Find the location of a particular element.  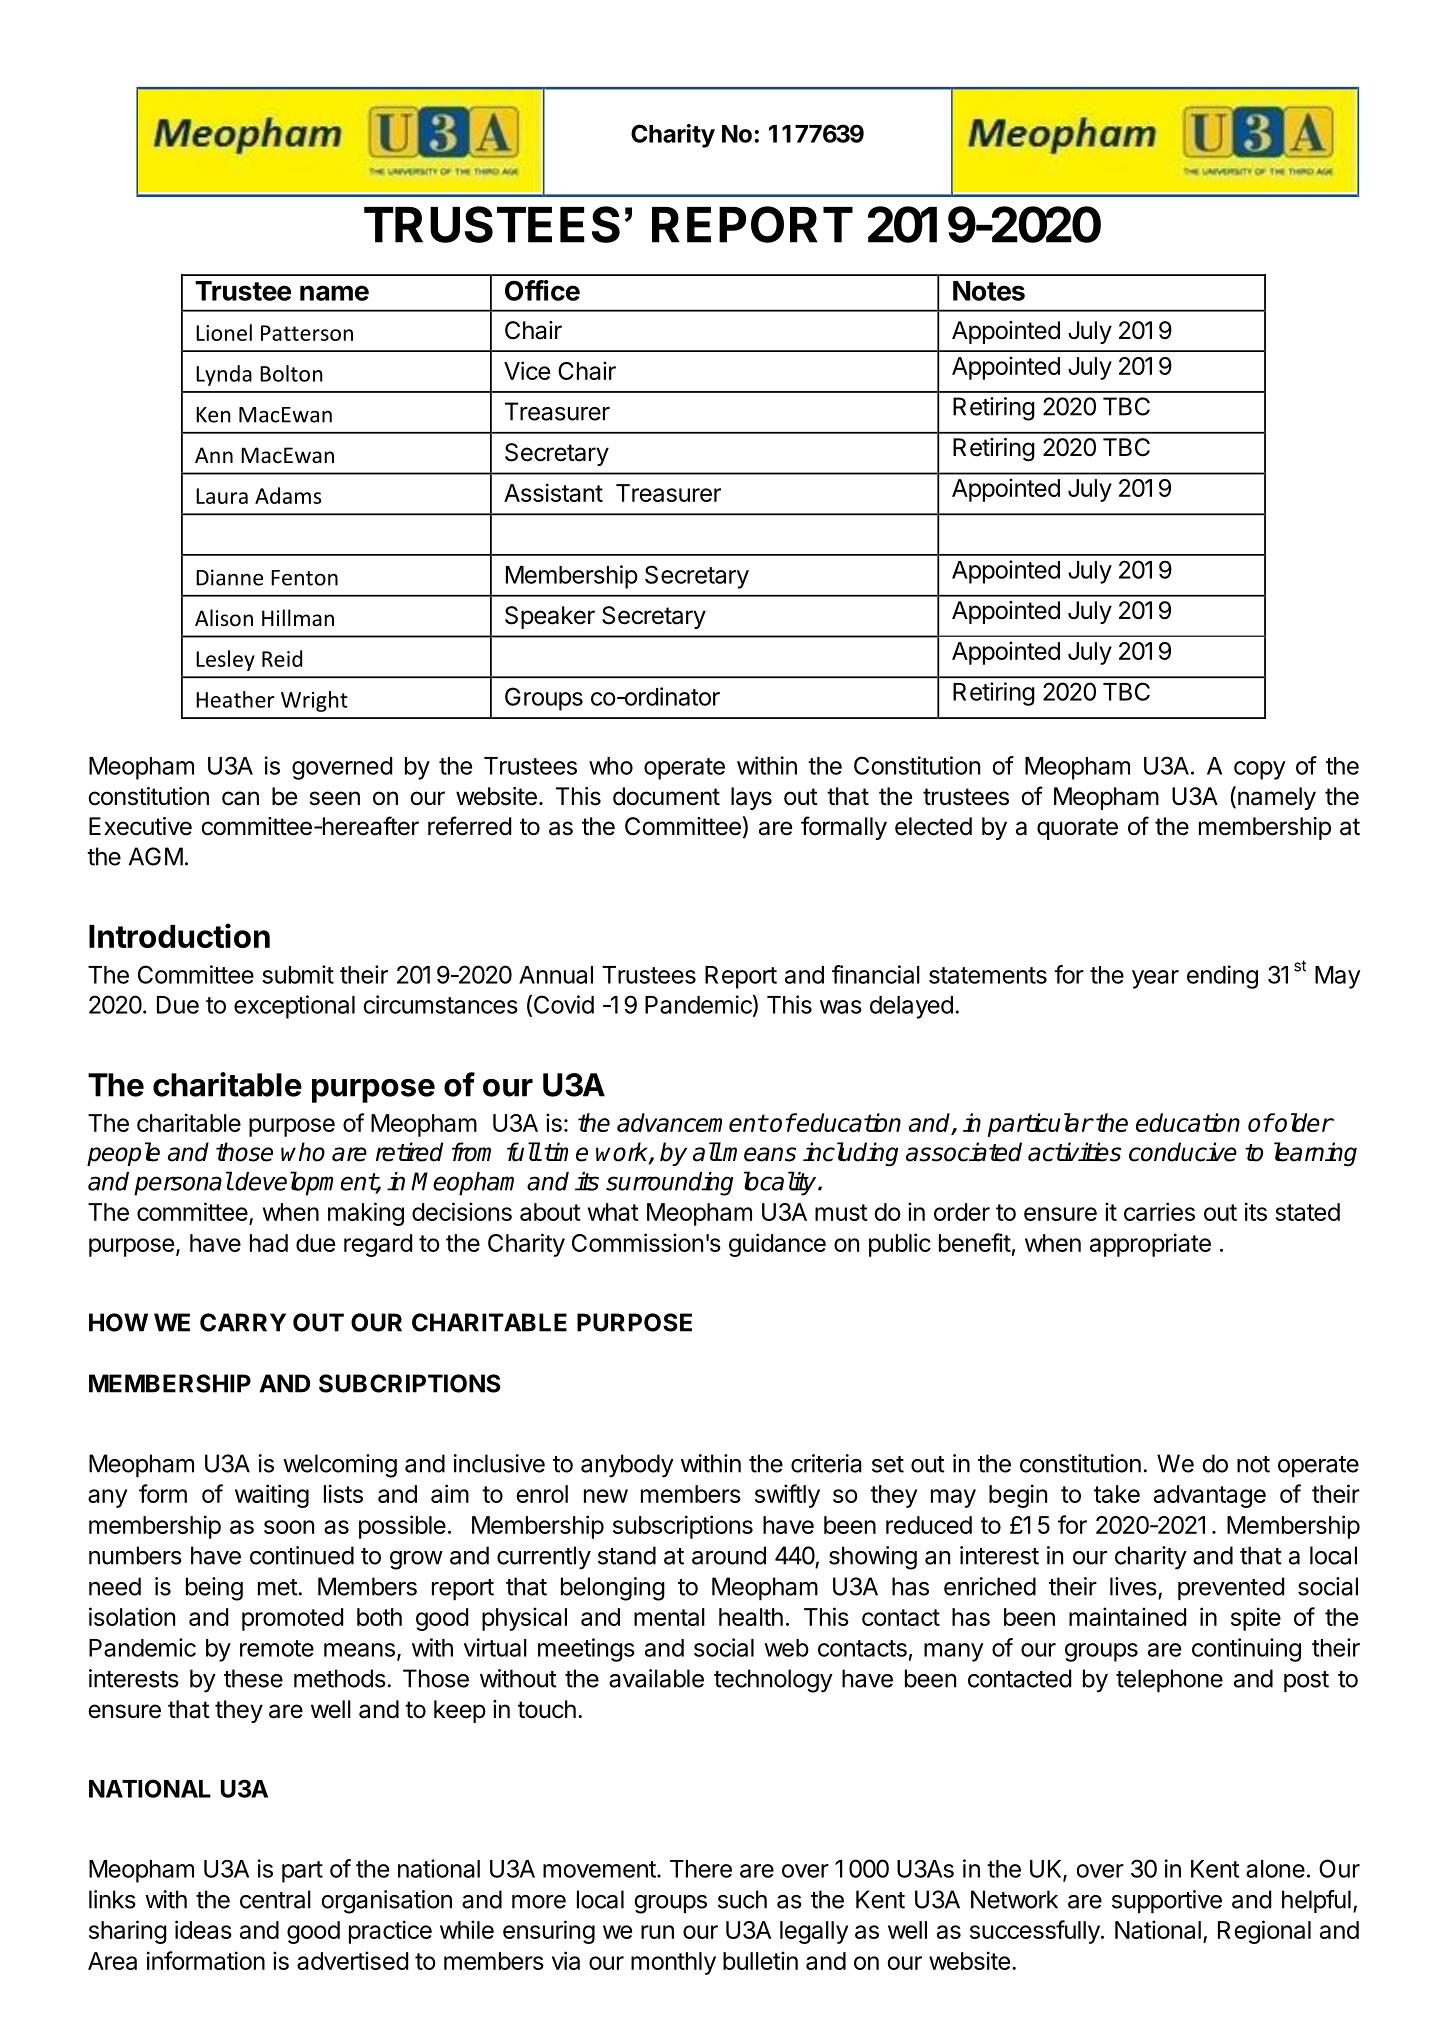

conducive is located at coordinates (1183, 1152).
